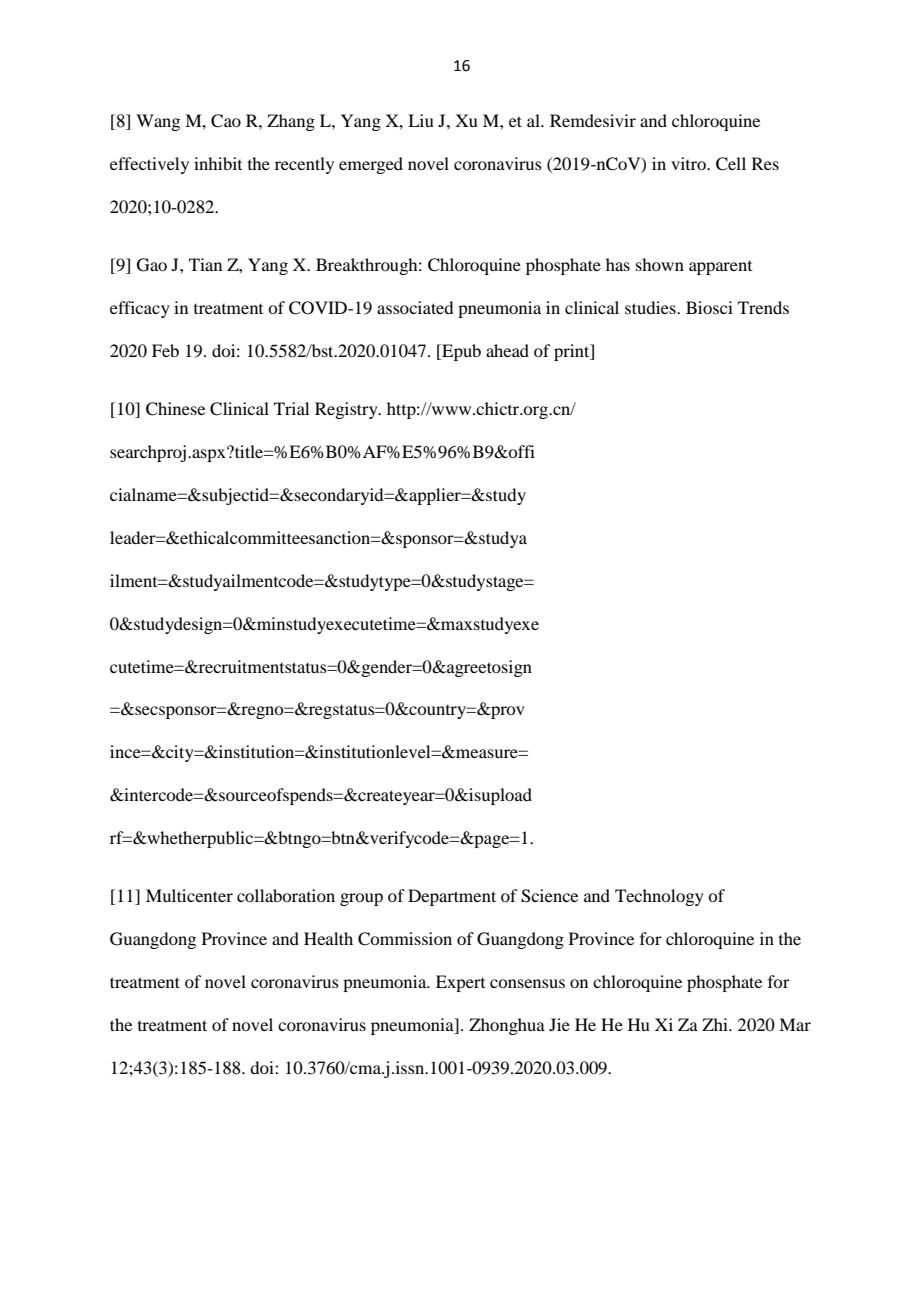 This screenshot has height=1308, width=924. Describe the element at coordinates (731, 164) in the screenshot. I see `Cell` at that location.
